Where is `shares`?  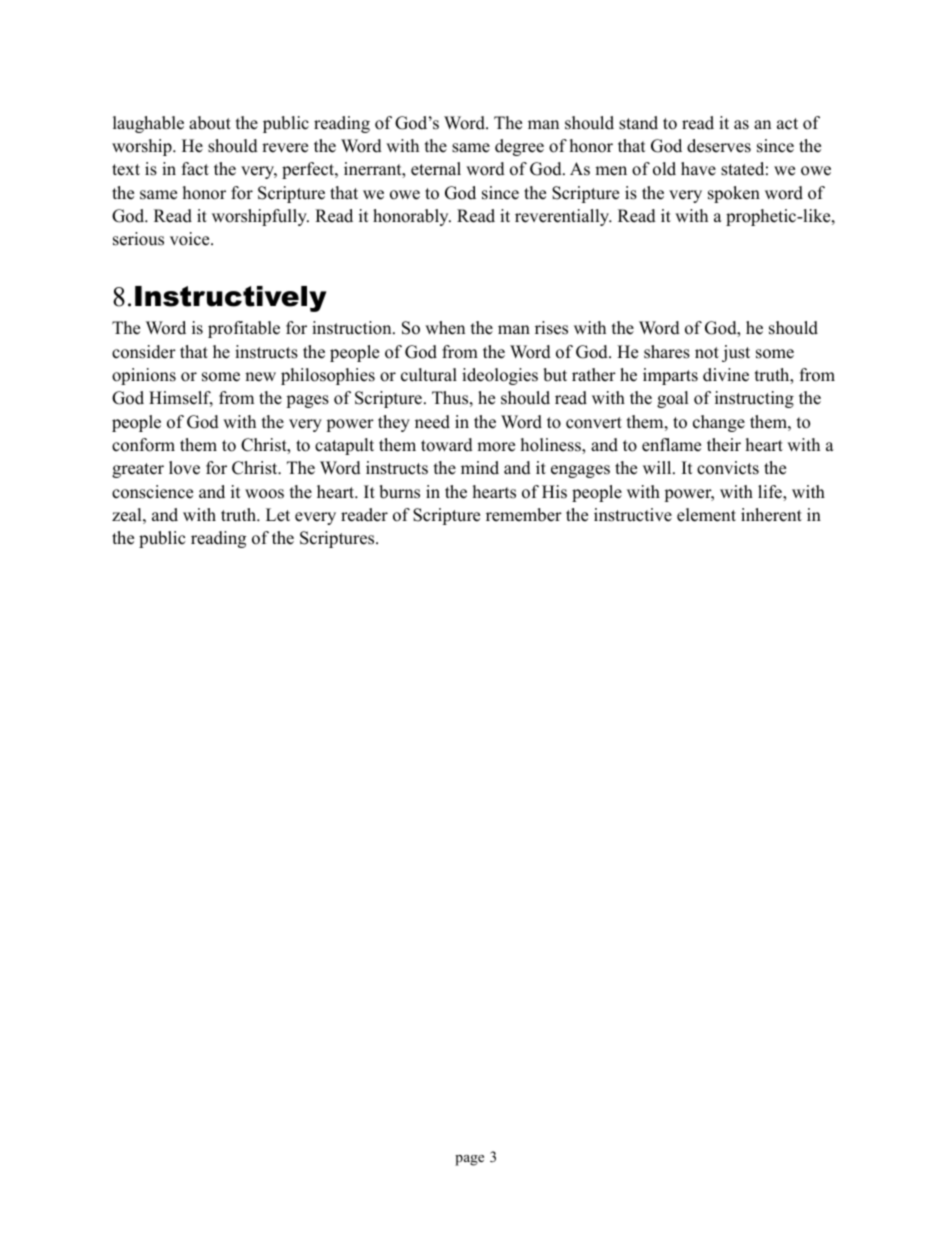 shares is located at coordinates (667, 352).
